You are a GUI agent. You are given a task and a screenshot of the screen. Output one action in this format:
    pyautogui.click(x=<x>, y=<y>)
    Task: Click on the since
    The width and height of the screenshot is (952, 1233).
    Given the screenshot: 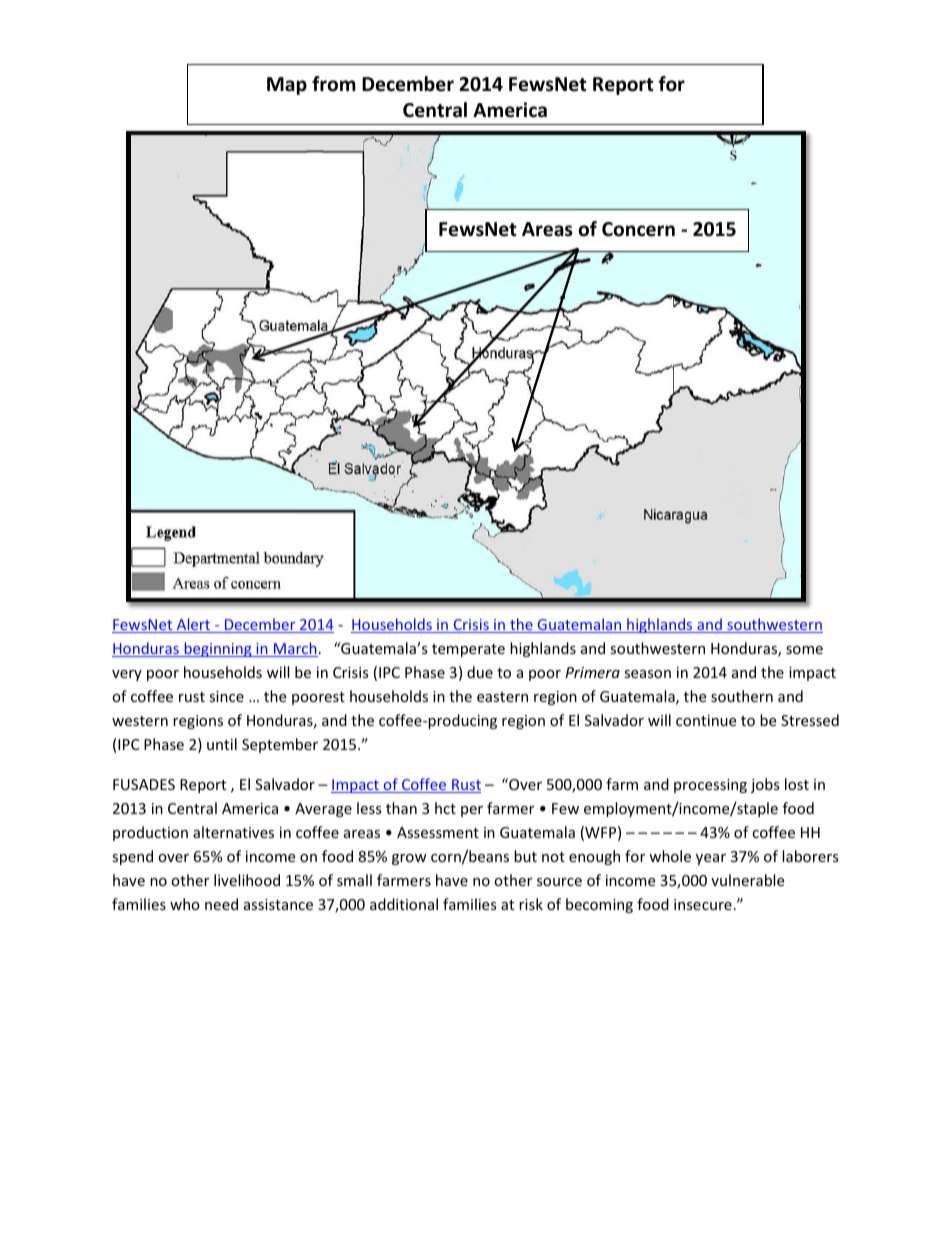 What is the action you would take?
    pyautogui.click(x=226, y=696)
